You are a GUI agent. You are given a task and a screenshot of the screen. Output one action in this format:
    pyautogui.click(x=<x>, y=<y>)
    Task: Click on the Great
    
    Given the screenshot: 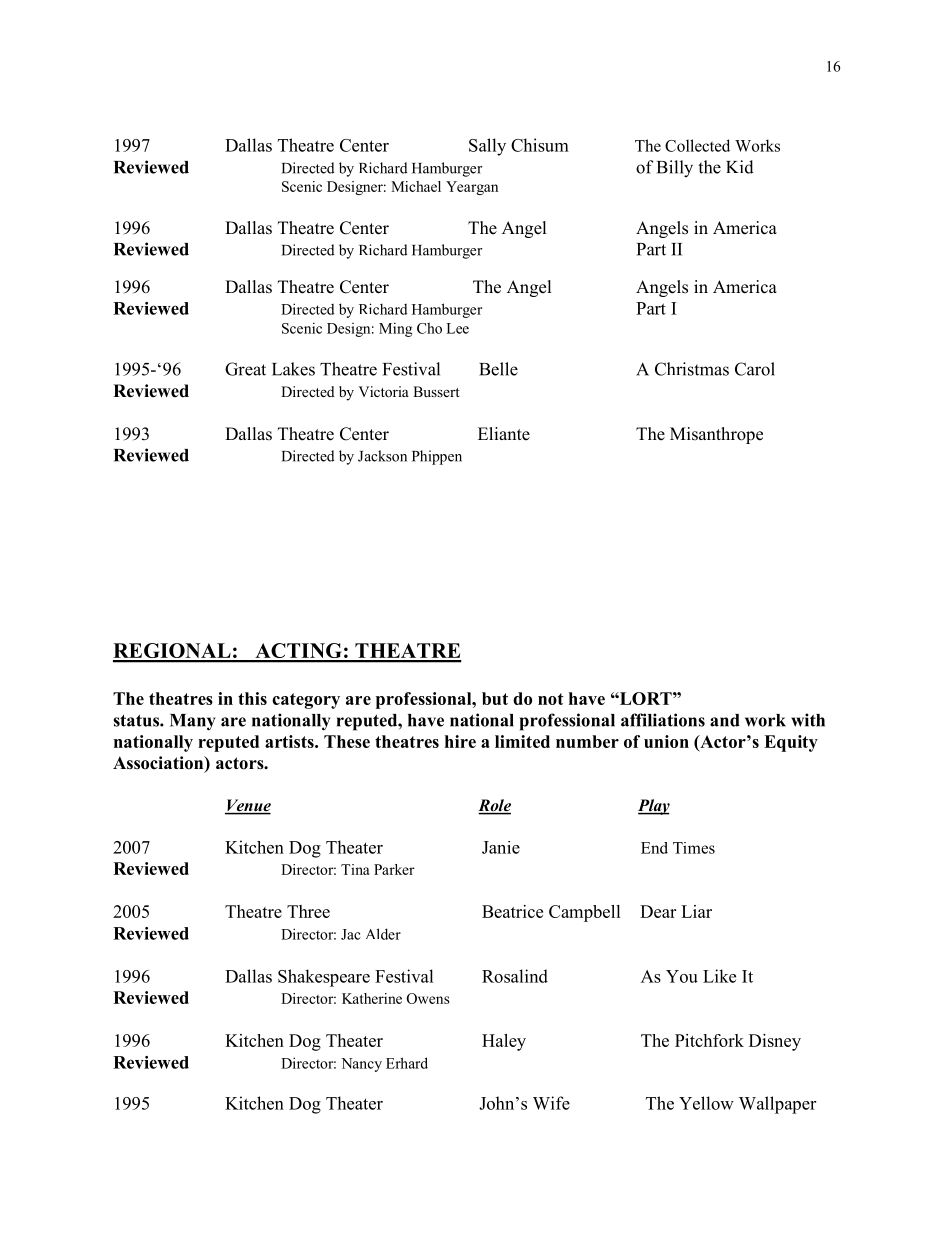 What is the action you would take?
    pyautogui.click(x=245, y=369)
